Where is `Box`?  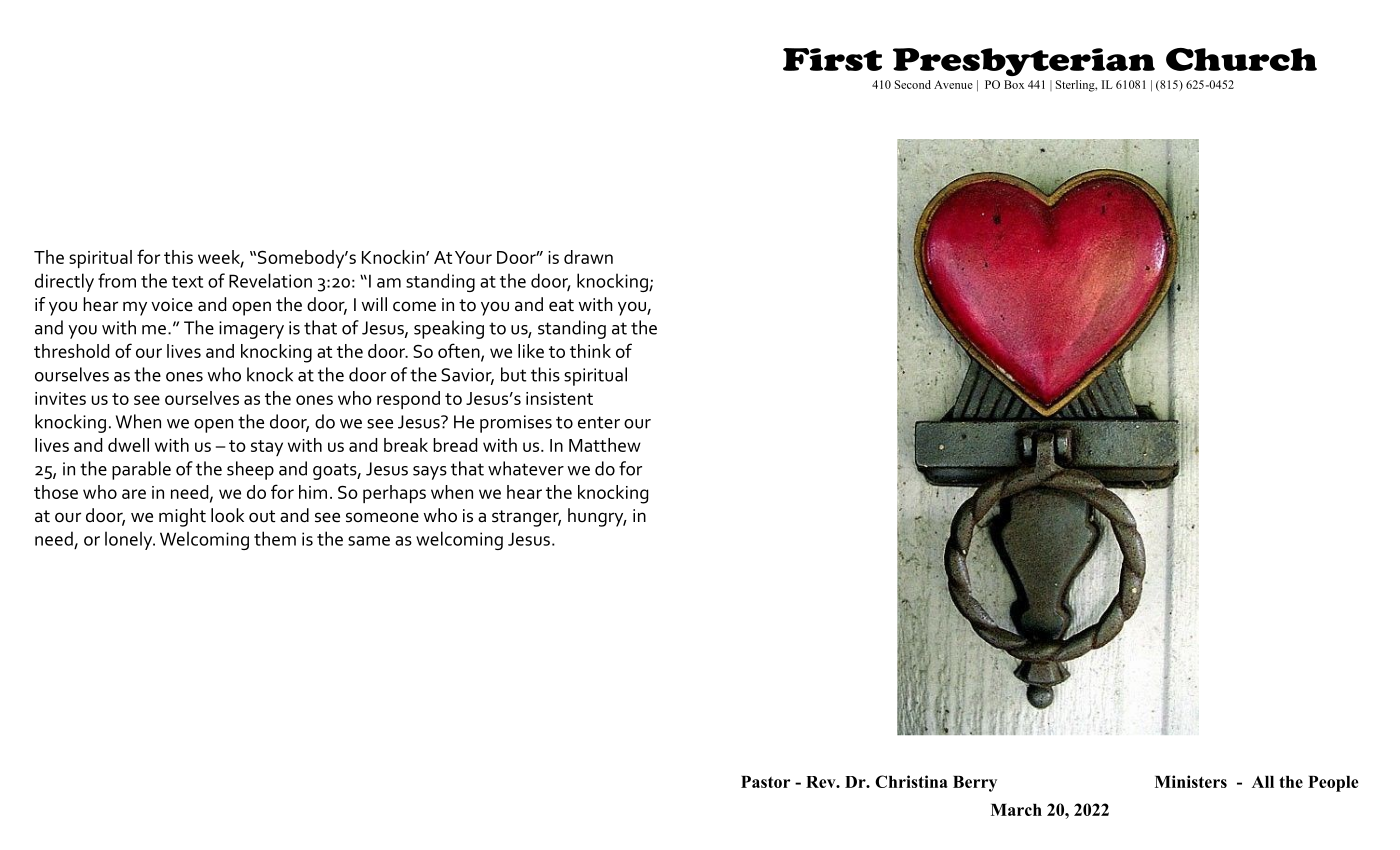 Box is located at coordinates (1014, 84).
